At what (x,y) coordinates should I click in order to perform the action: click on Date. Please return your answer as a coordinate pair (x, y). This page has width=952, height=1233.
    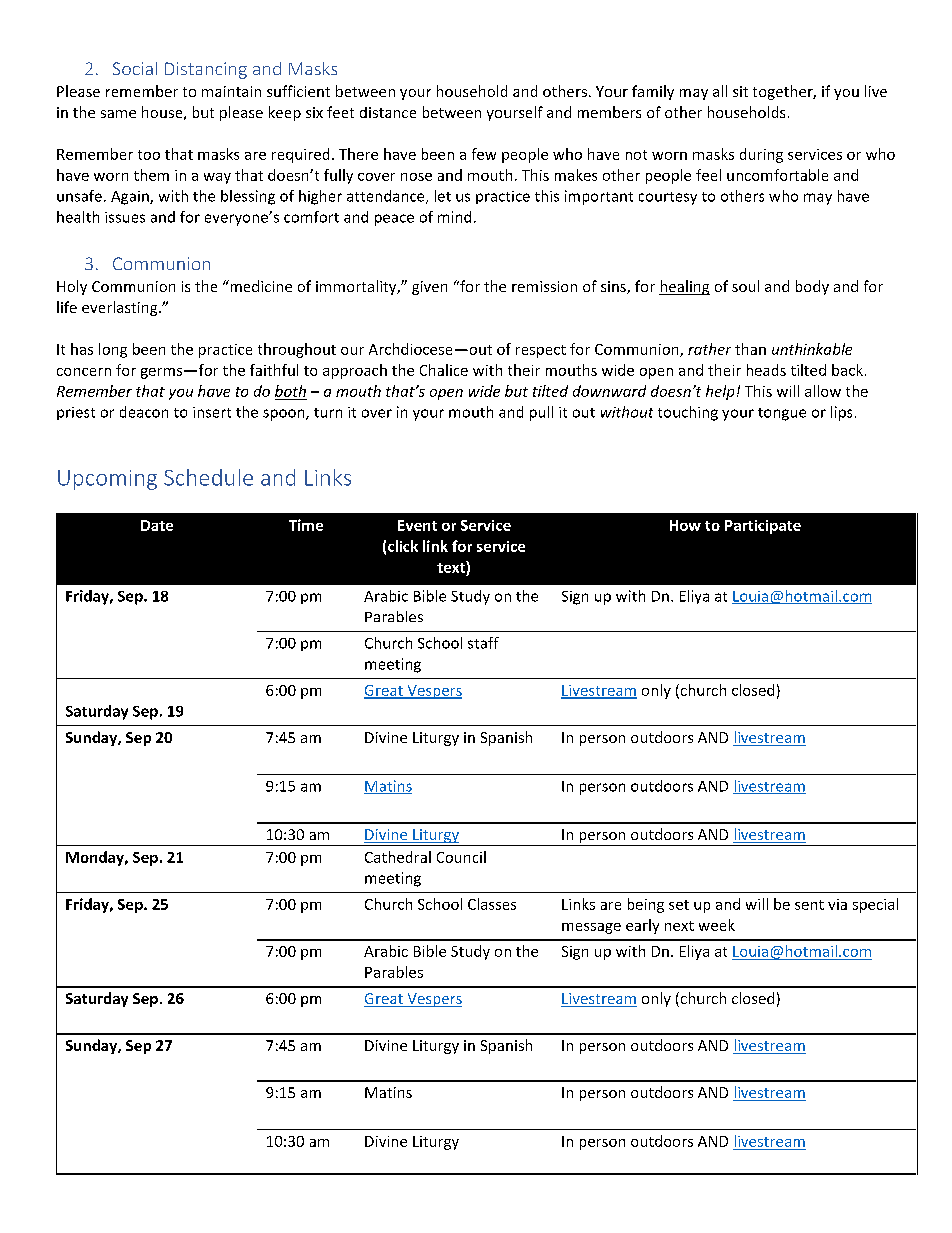
    Looking at the image, I should click on (157, 525).
